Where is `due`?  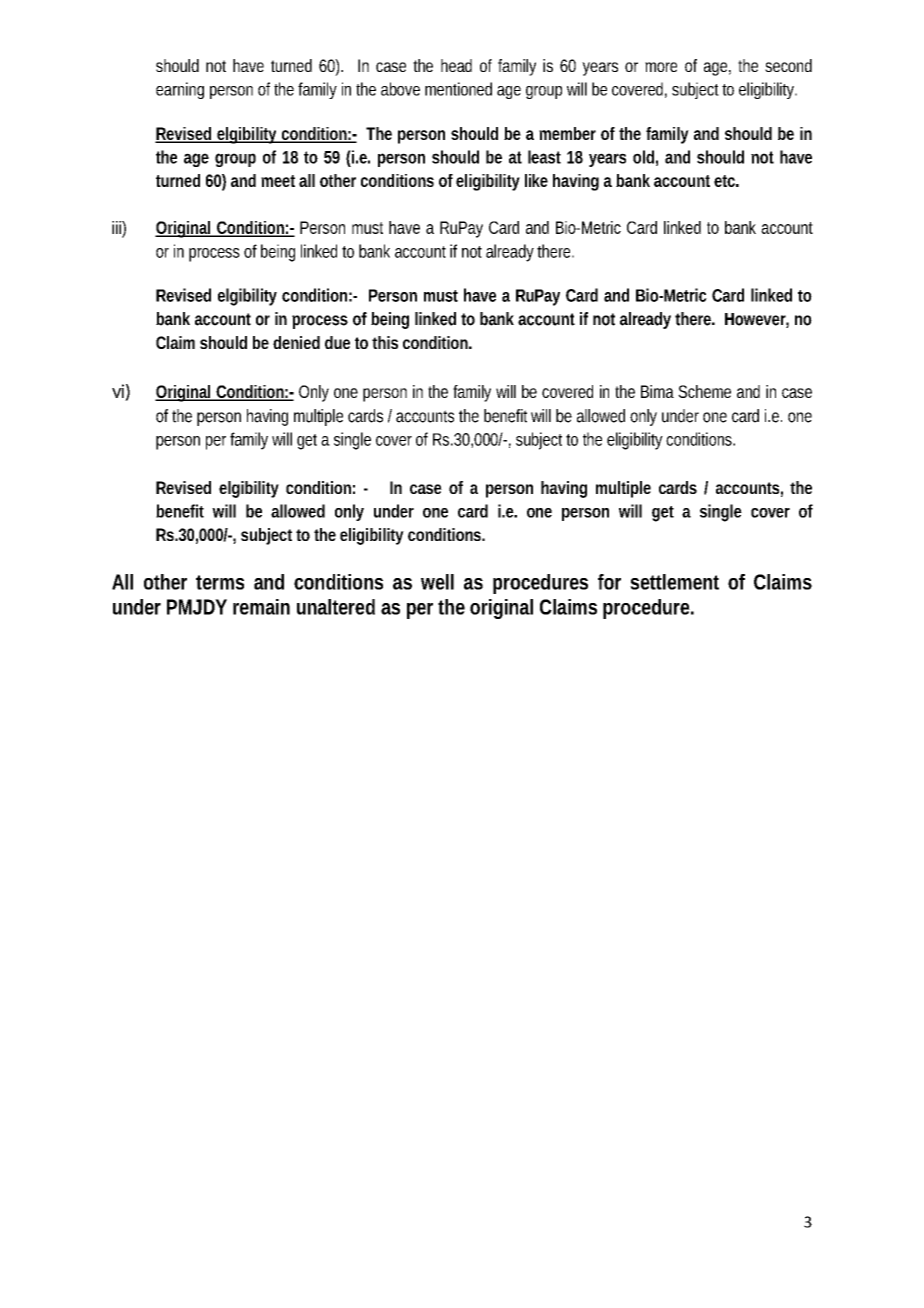 due is located at coordinates (337, 342).
